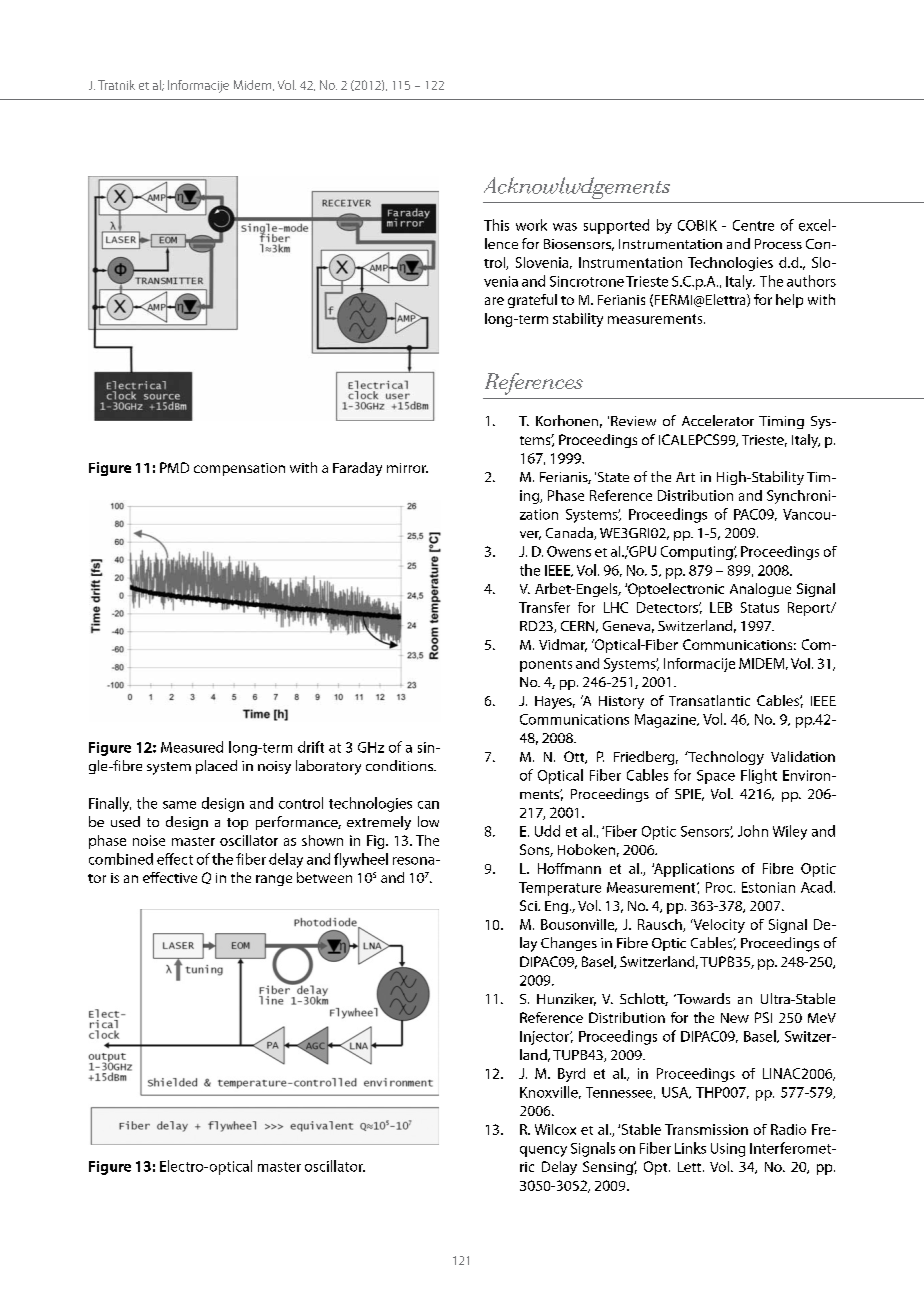  I want to click on Wilcox, so click(555, 1129).
